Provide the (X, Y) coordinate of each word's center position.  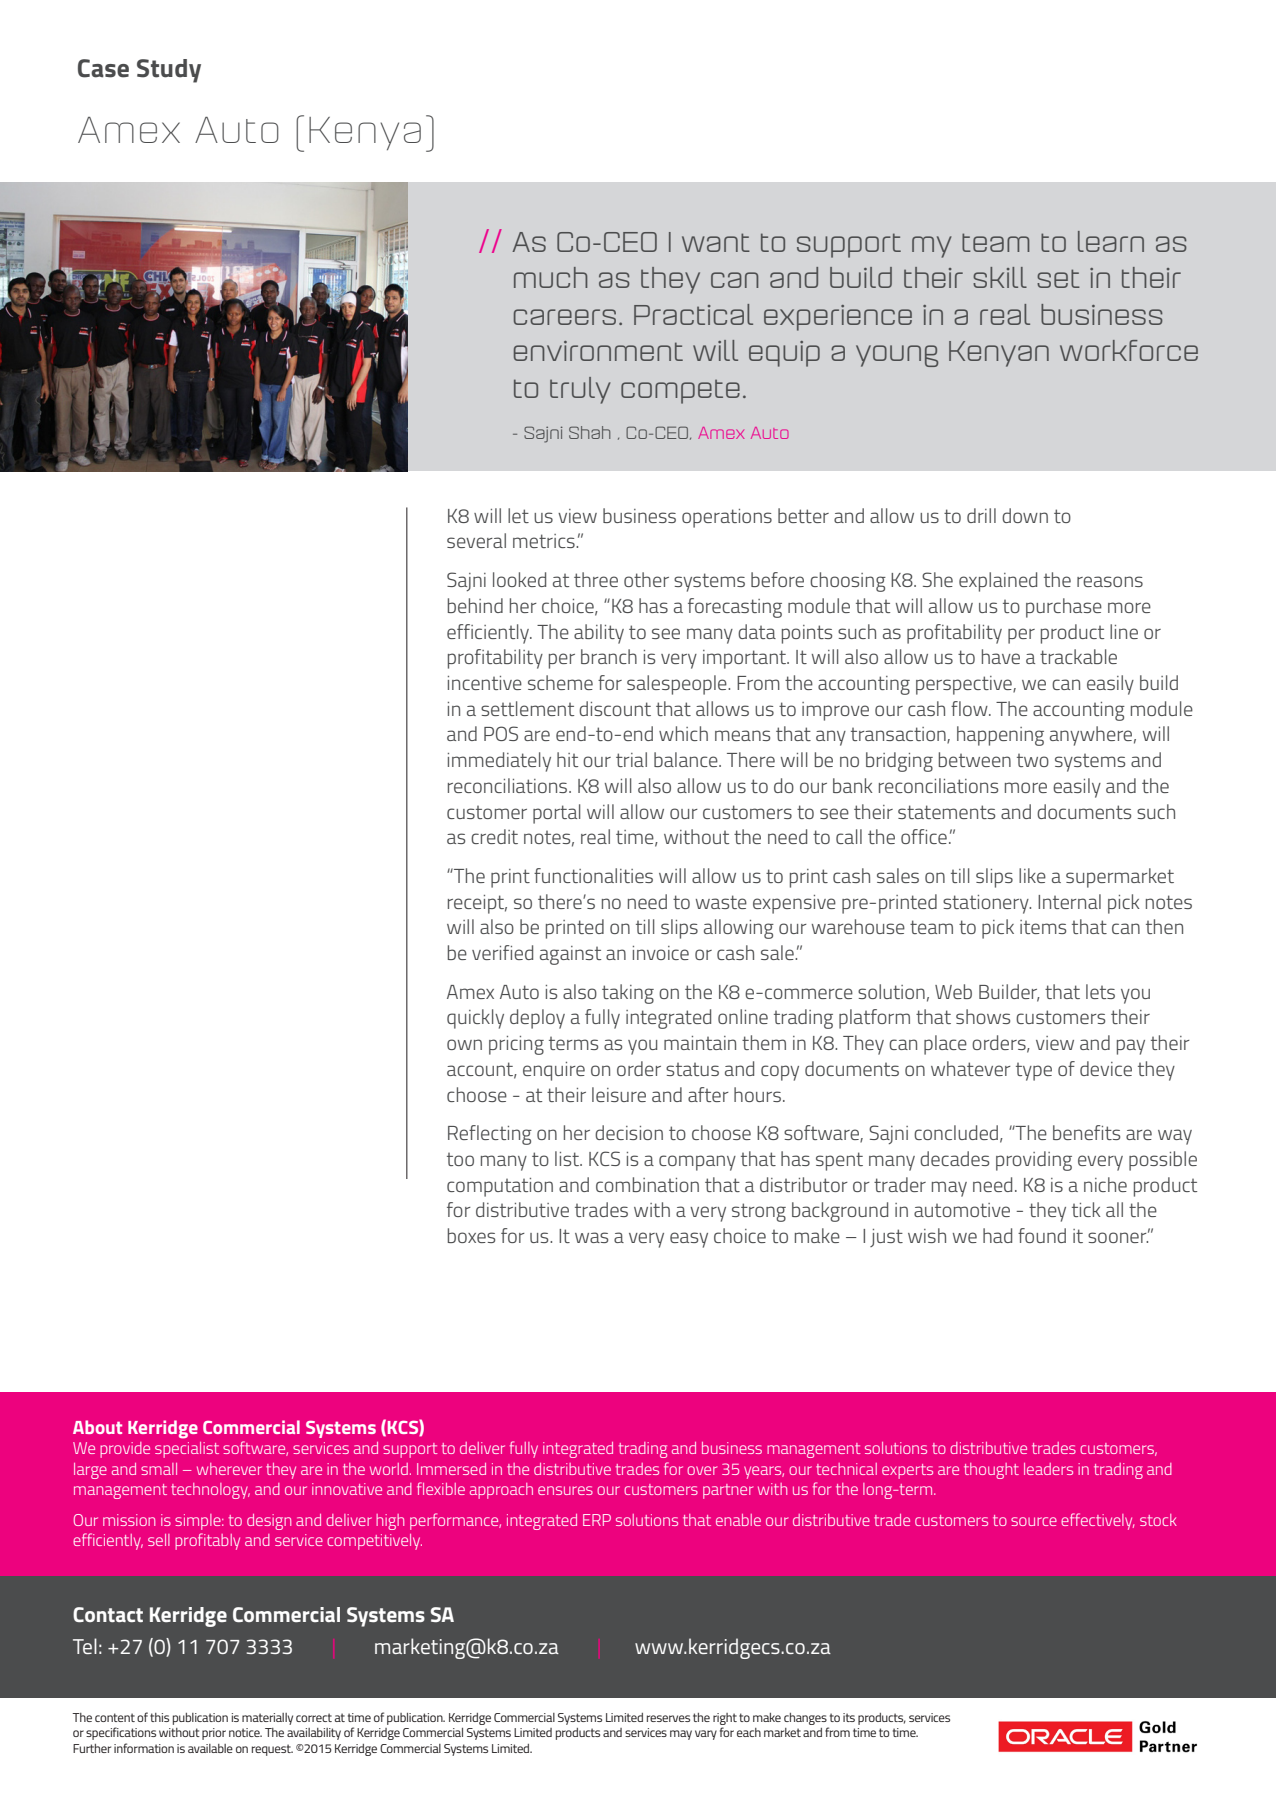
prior (214, 1734)
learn (1111, 241)
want (716, 242)
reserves (668, 1718)
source (1034, 1521)
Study (169, 71)
